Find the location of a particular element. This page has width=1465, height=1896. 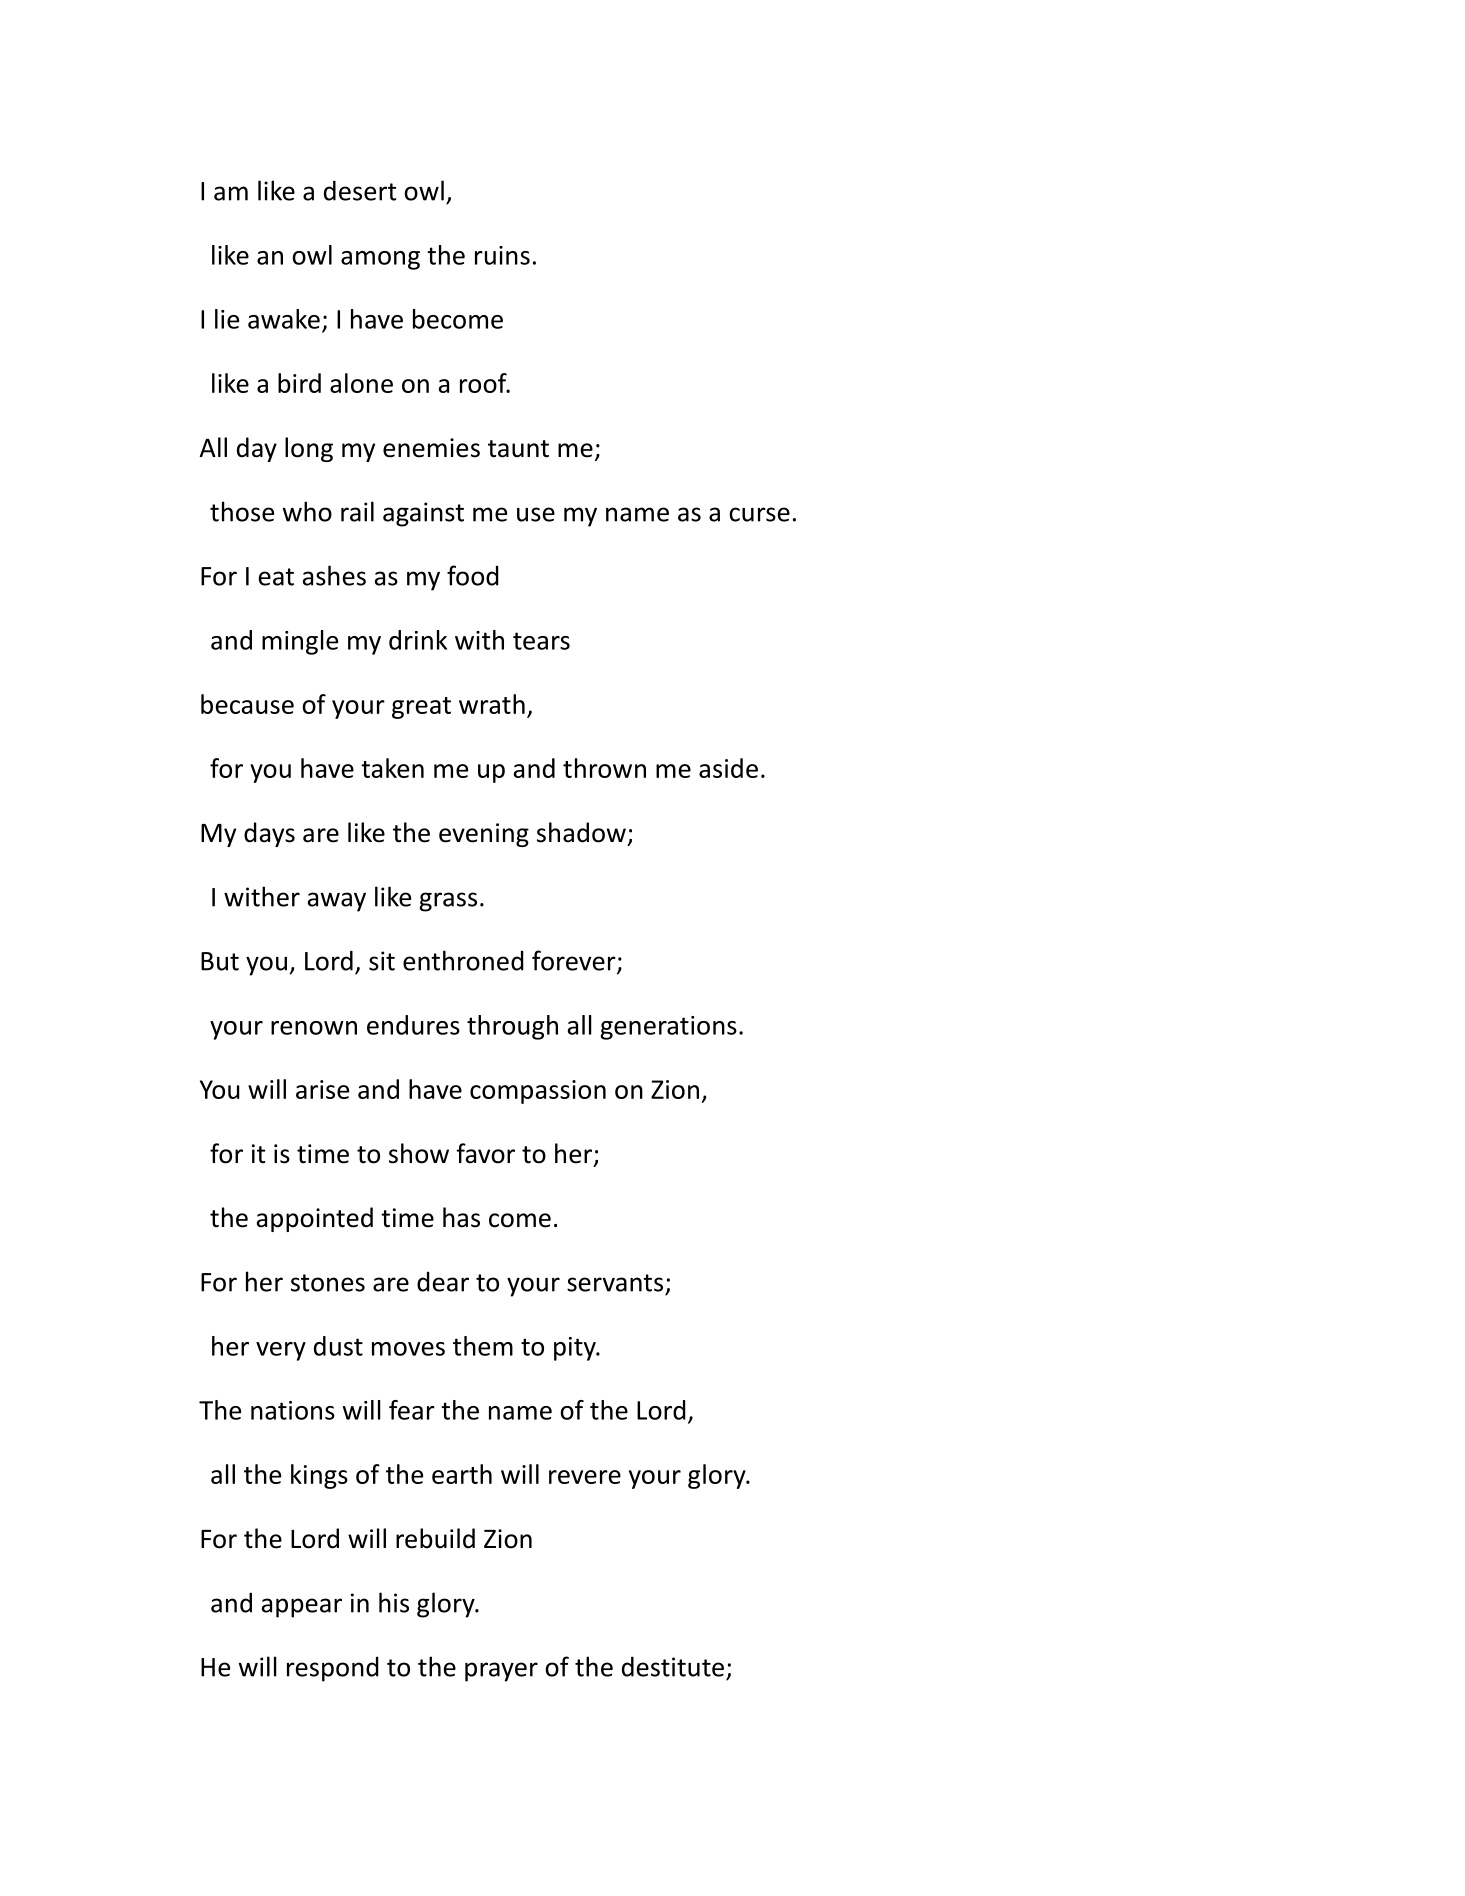

away is located at coordinates (337, 902).
